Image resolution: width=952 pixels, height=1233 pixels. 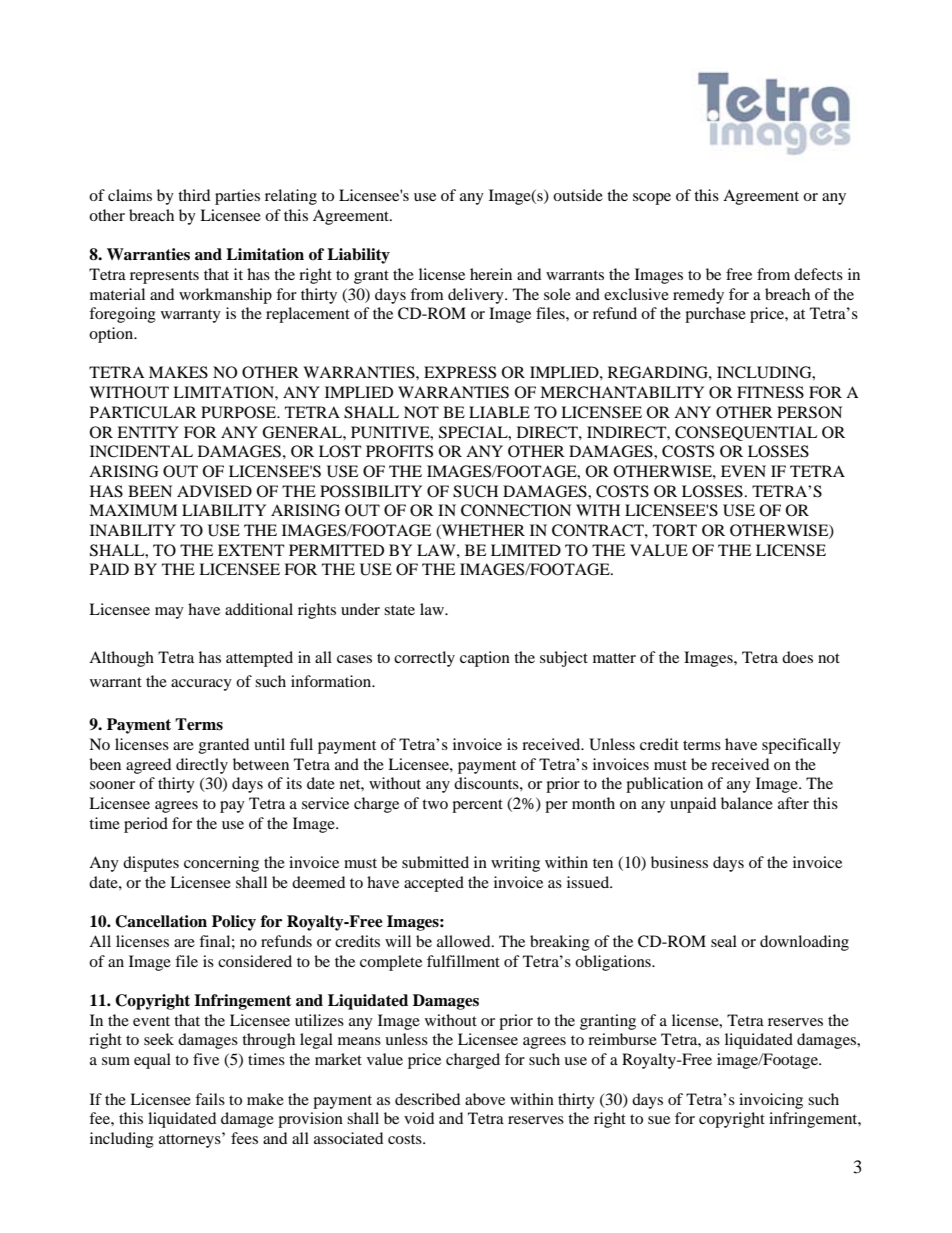 What do you see at coordinates (485, 1099) in the screenshot?
I see `above` at bounding box center [485, 1099].
